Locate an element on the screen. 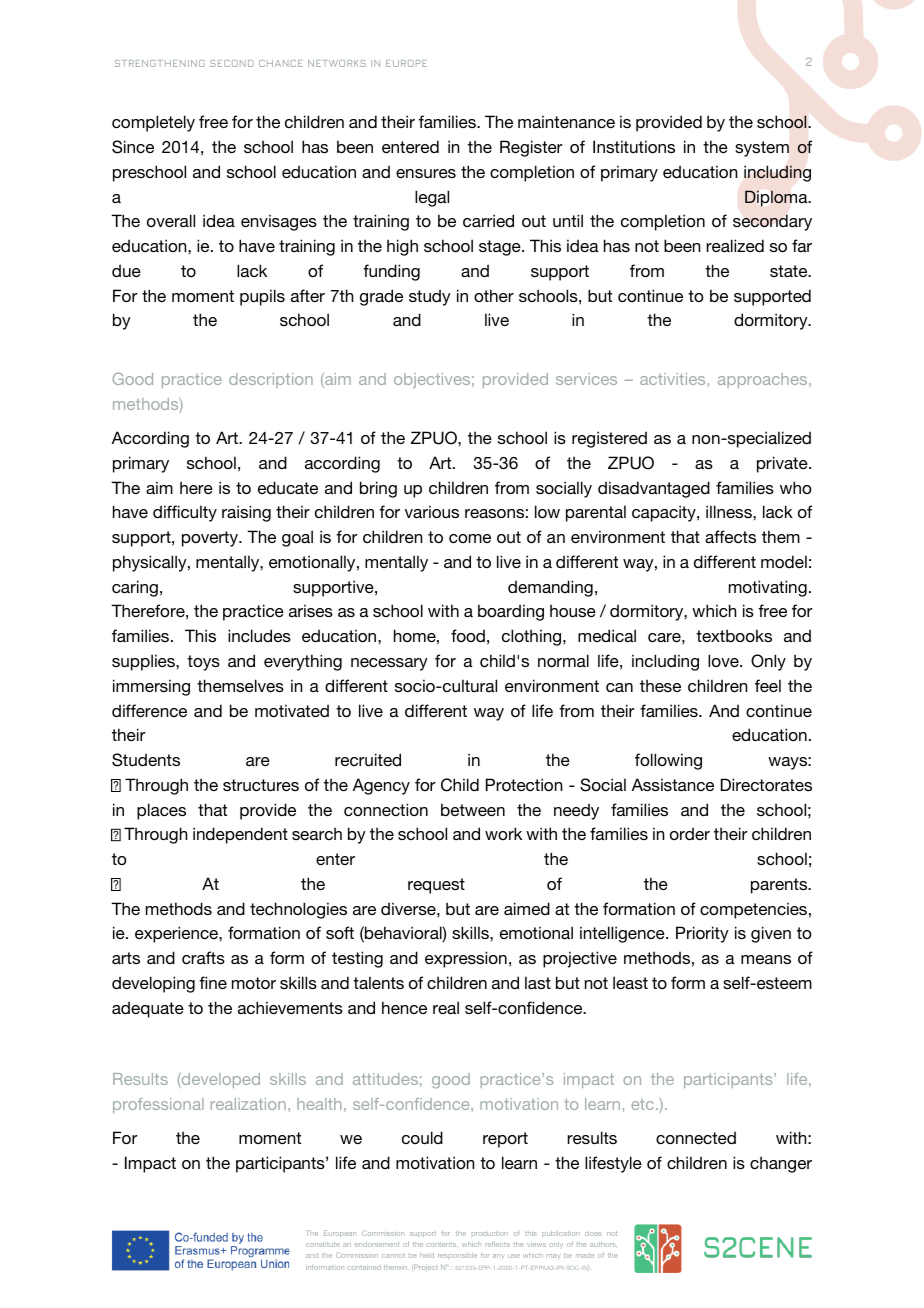 The image size is (924, 1308). pupils is located at coordinates (262, 297).
